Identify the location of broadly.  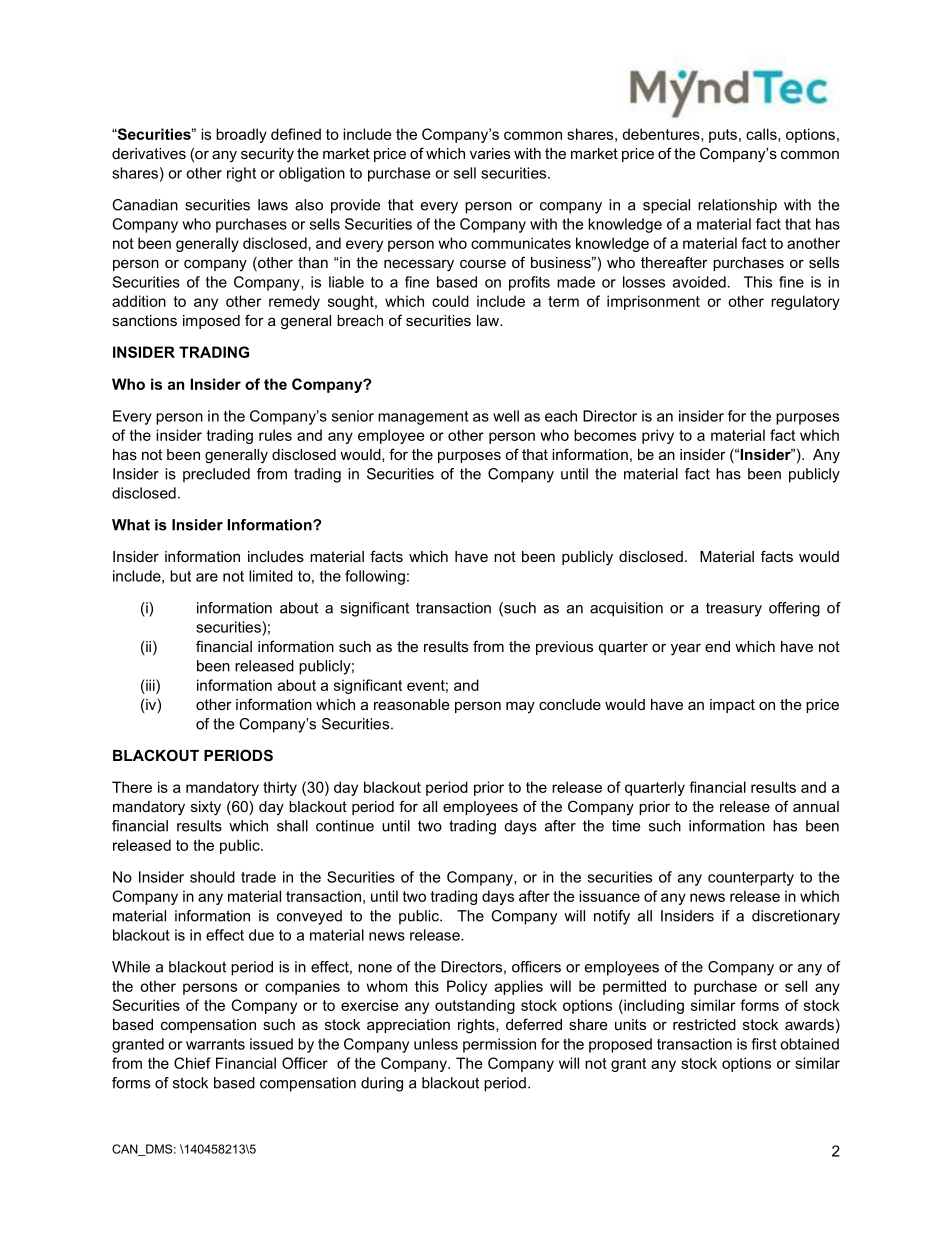
(241, 135).
